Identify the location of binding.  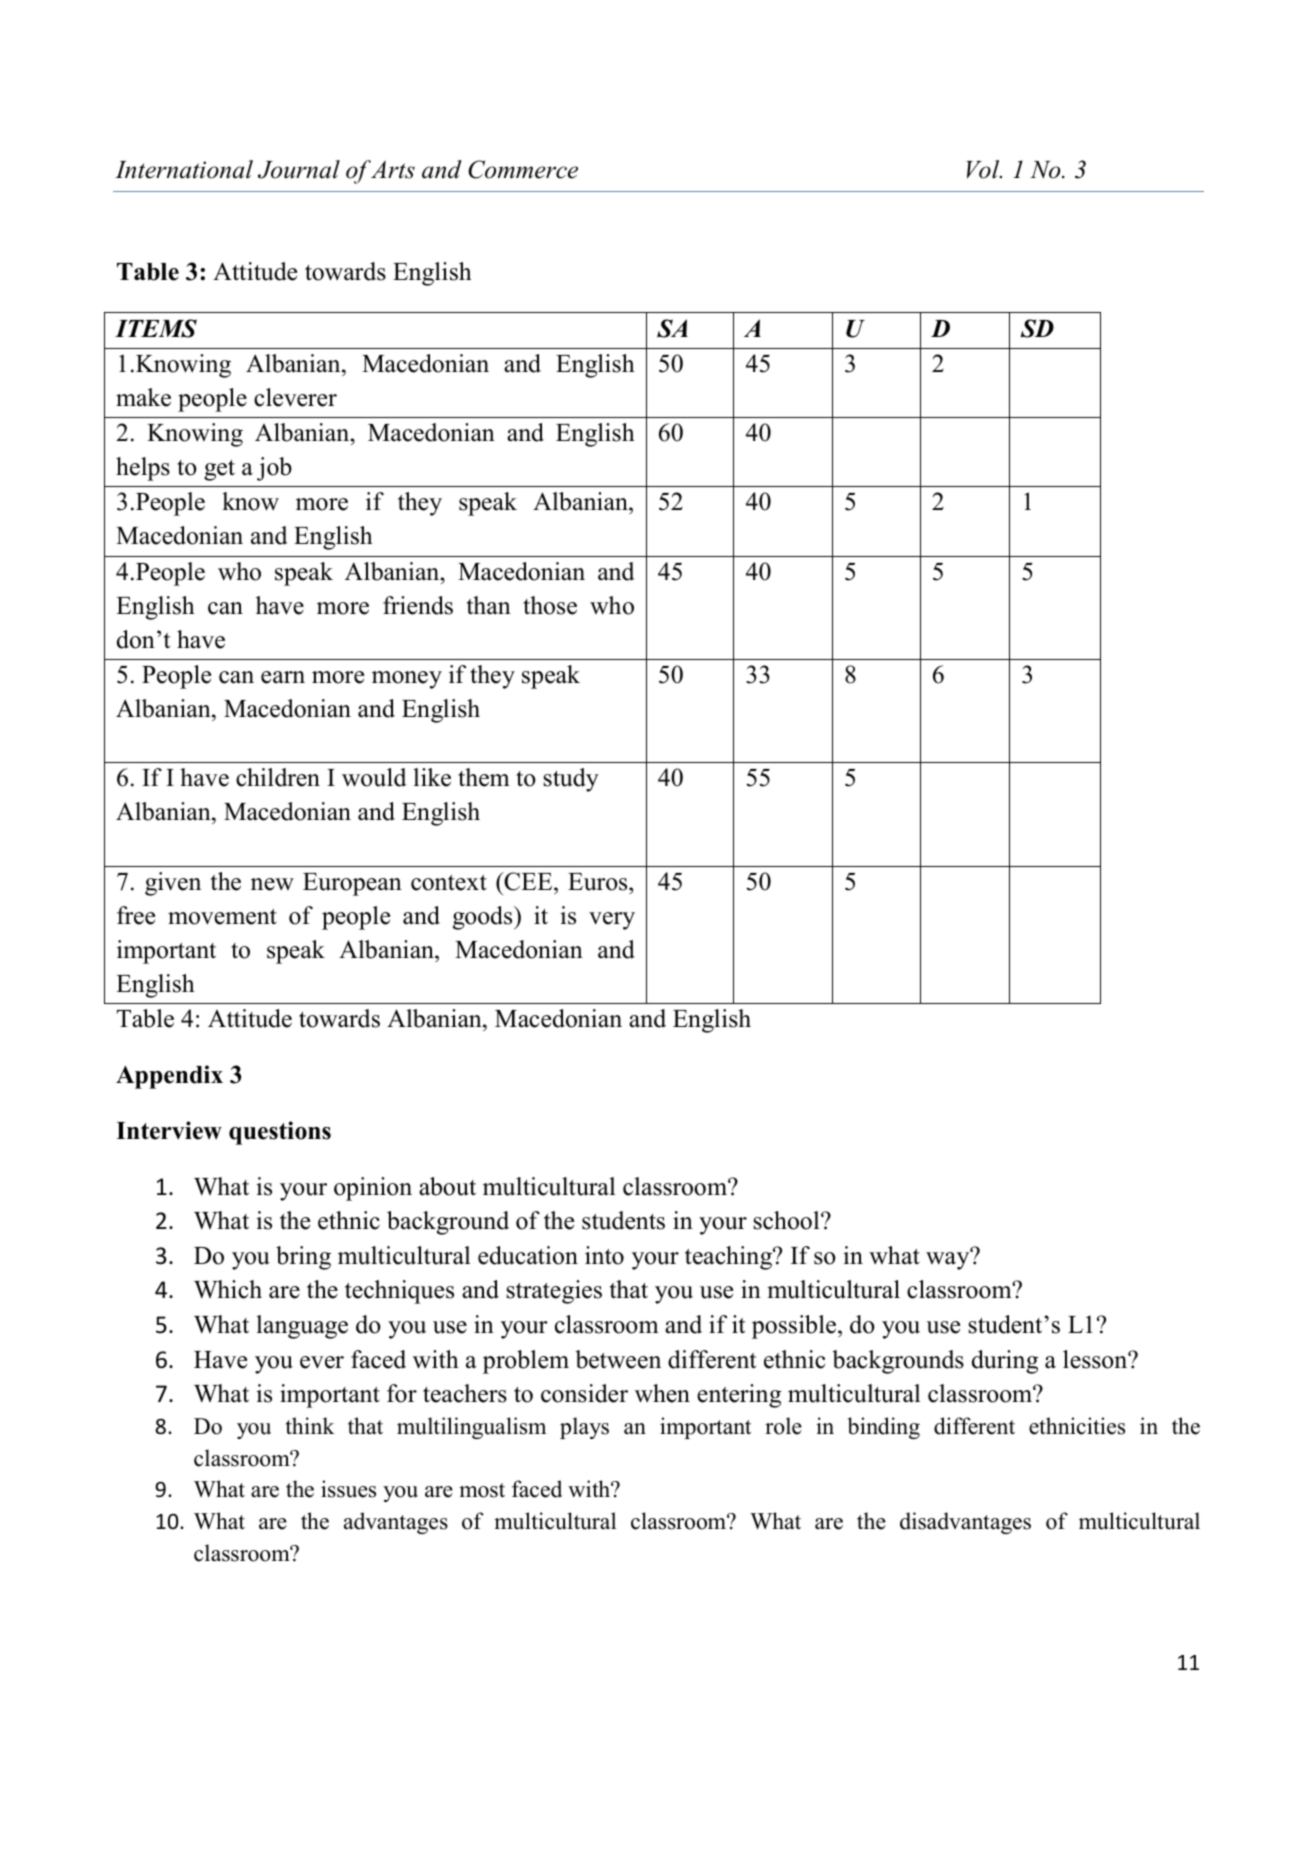
(884, 1428).
